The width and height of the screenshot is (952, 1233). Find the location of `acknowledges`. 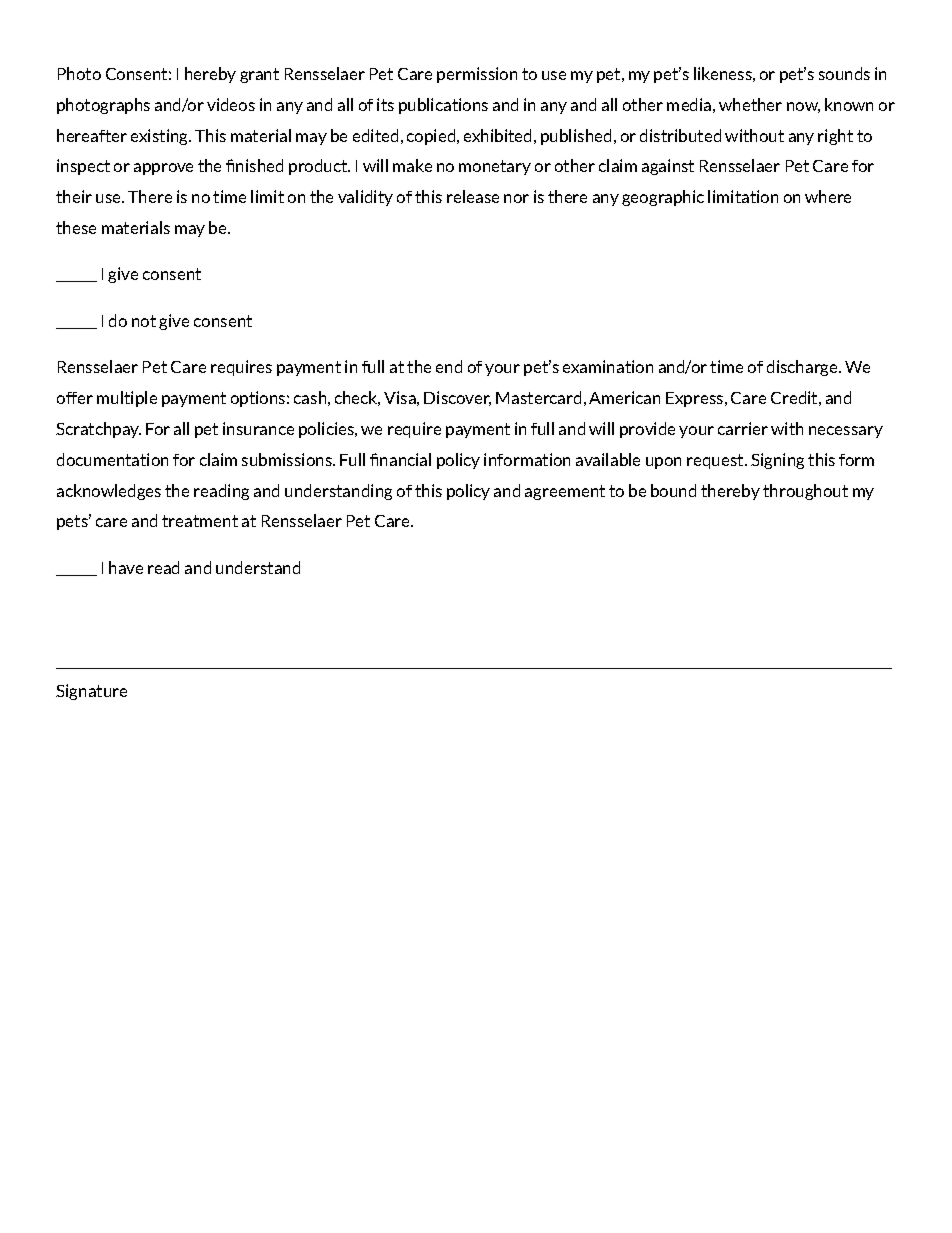

acknowledges is located at coordinates (109, 492).
